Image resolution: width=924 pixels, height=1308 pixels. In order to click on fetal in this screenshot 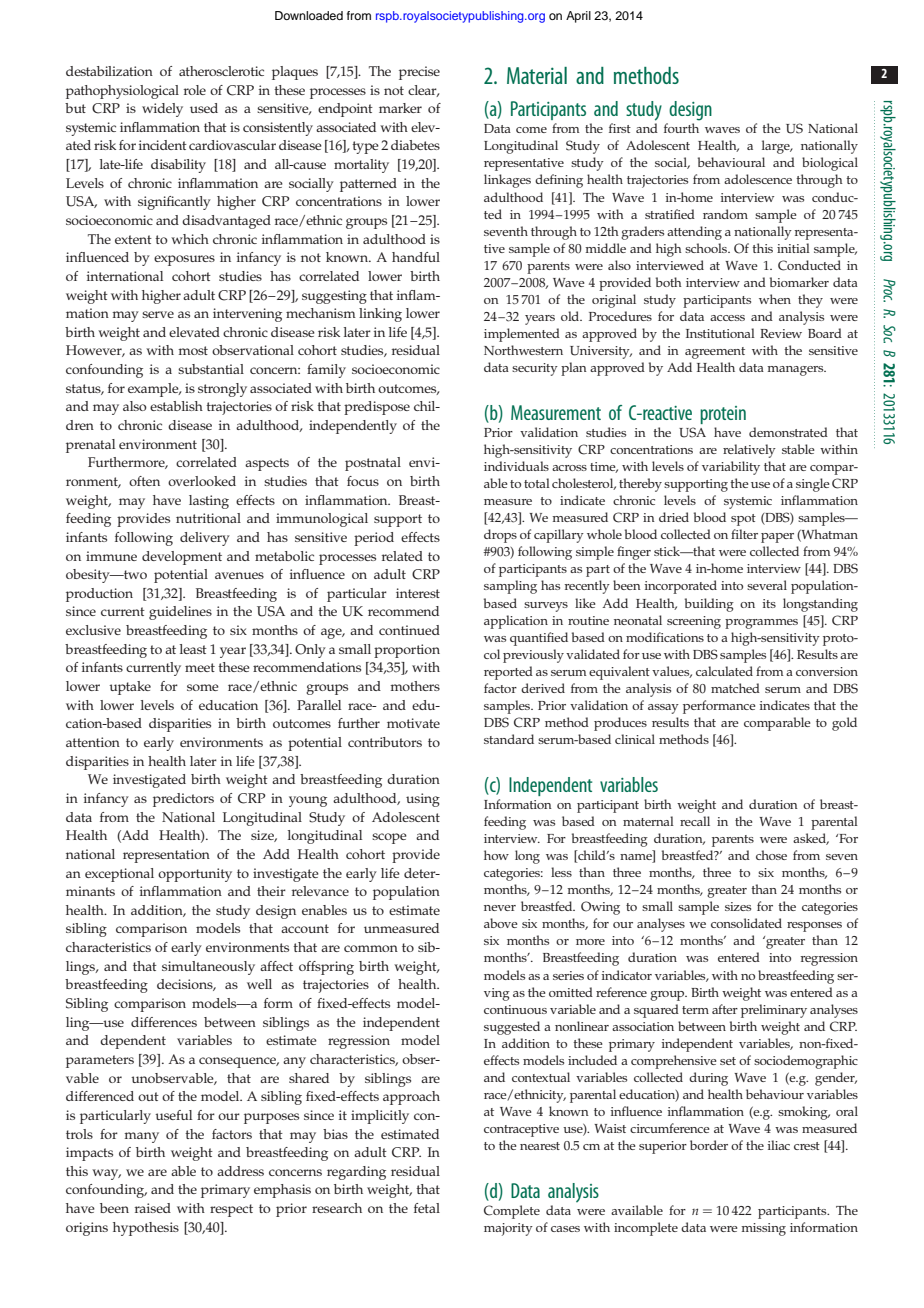, I will do `click(427, 1208)`.
